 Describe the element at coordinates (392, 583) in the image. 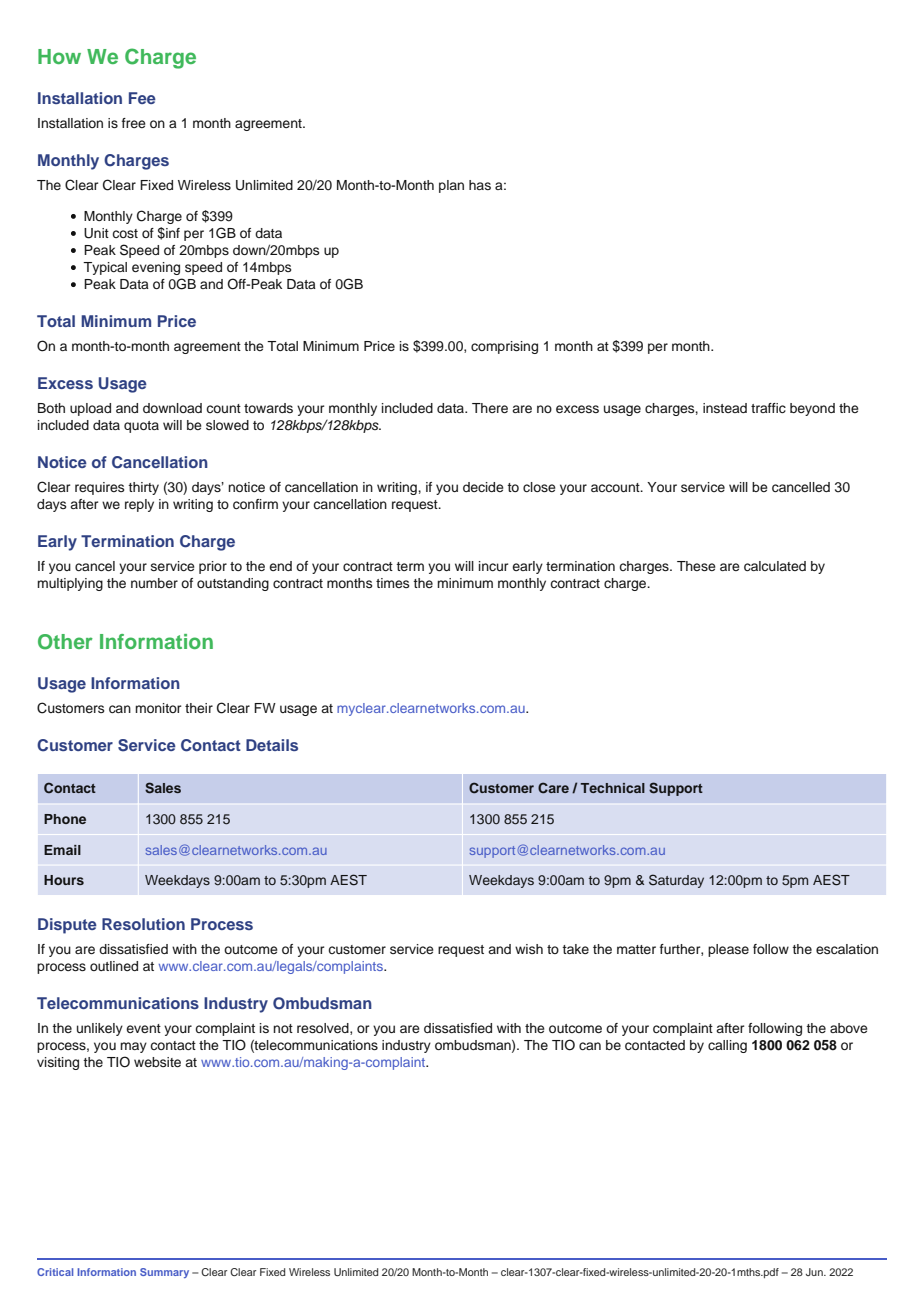

I see `times` at that location.
